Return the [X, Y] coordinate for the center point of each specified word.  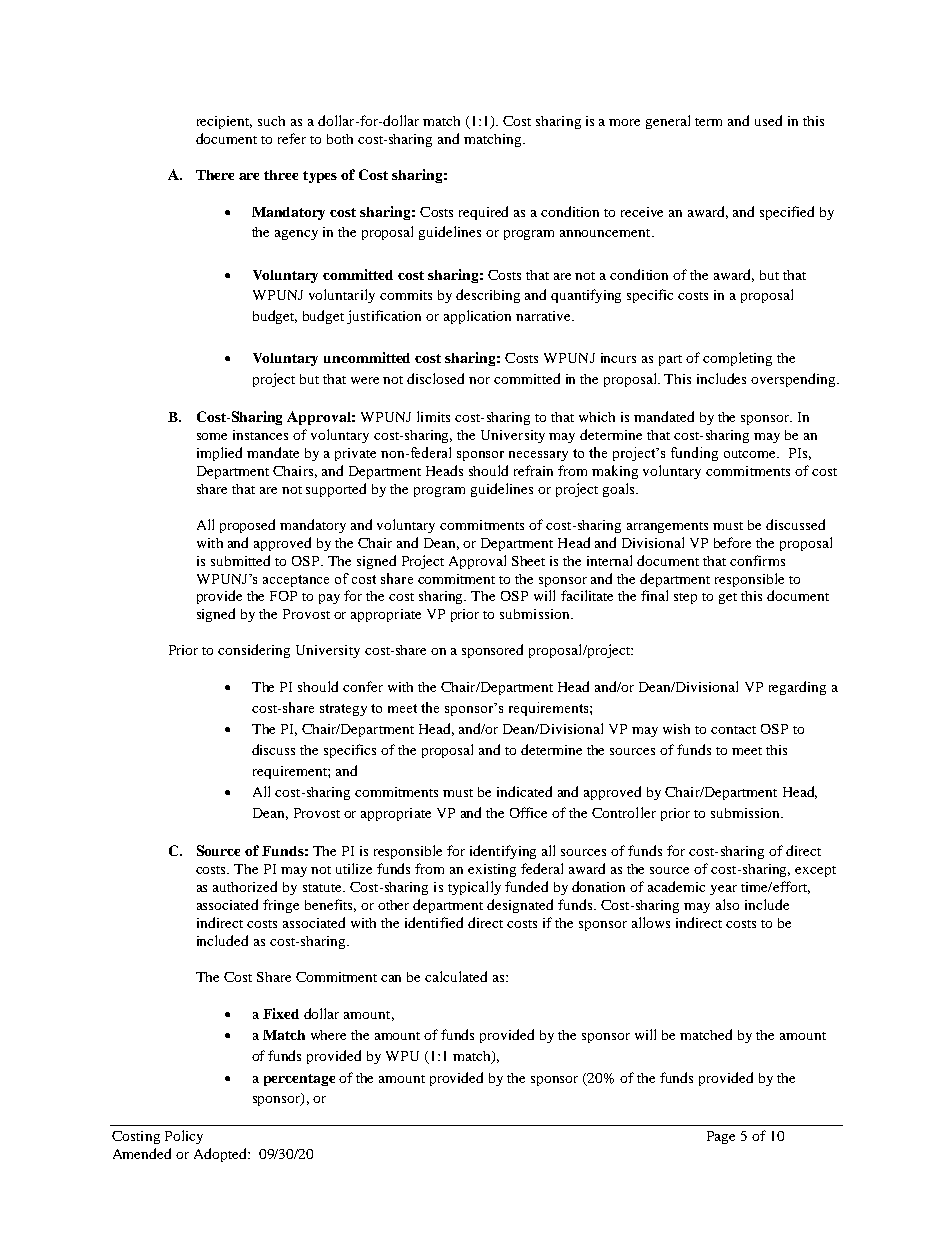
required [483, 213]
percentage [299, 1080]
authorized [245, 886]
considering [254, 651]
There [215, 175]
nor [479, 380]
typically [474, 888]
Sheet [528, 561]
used [768, 120]
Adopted [221, 1155]
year [723, 890]
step [685, 598]
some [212, 436]
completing [737, 359]
